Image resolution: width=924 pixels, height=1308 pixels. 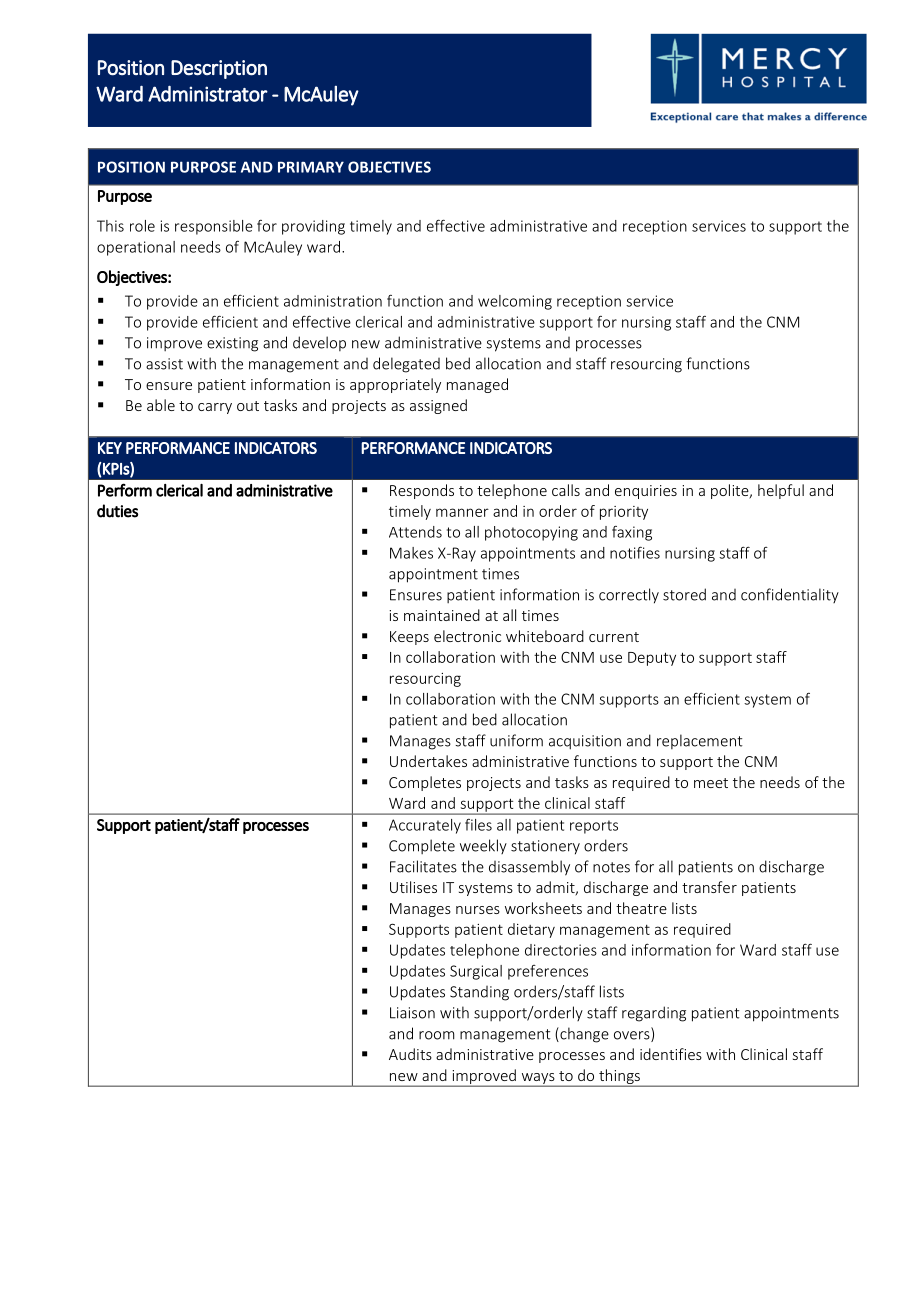 I want to click on Administrator, so click(x=208, y=94).
